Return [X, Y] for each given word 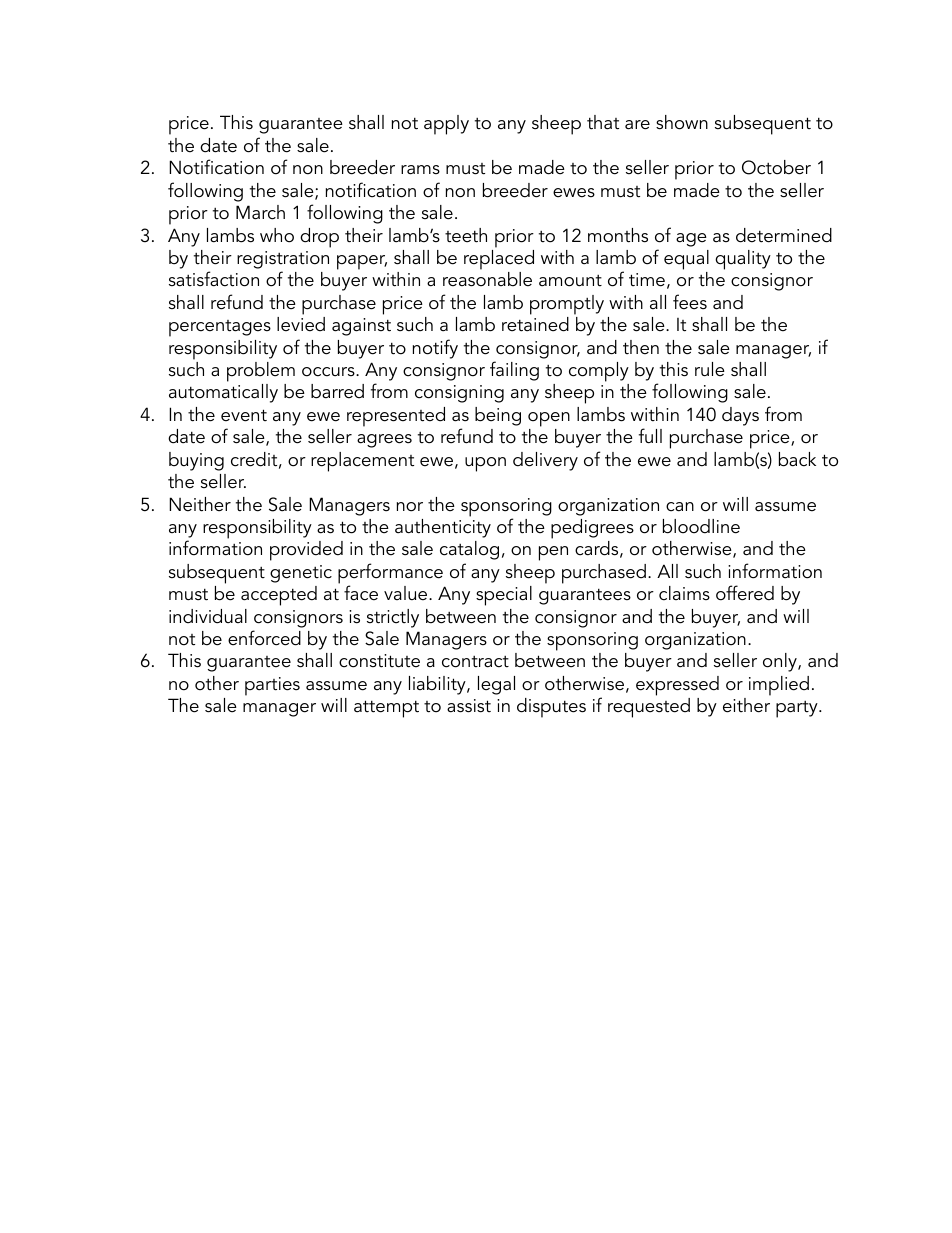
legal [496, 685]
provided [306, 551]
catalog [469, 550]
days [740, 416]
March [260, 212]
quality [743, 260]
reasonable [487, 279]
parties [272, 686]
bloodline [701, 526]
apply [446, 125]
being [498, 416]
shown [682, 122]
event [244, 415]
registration [283, 260]
